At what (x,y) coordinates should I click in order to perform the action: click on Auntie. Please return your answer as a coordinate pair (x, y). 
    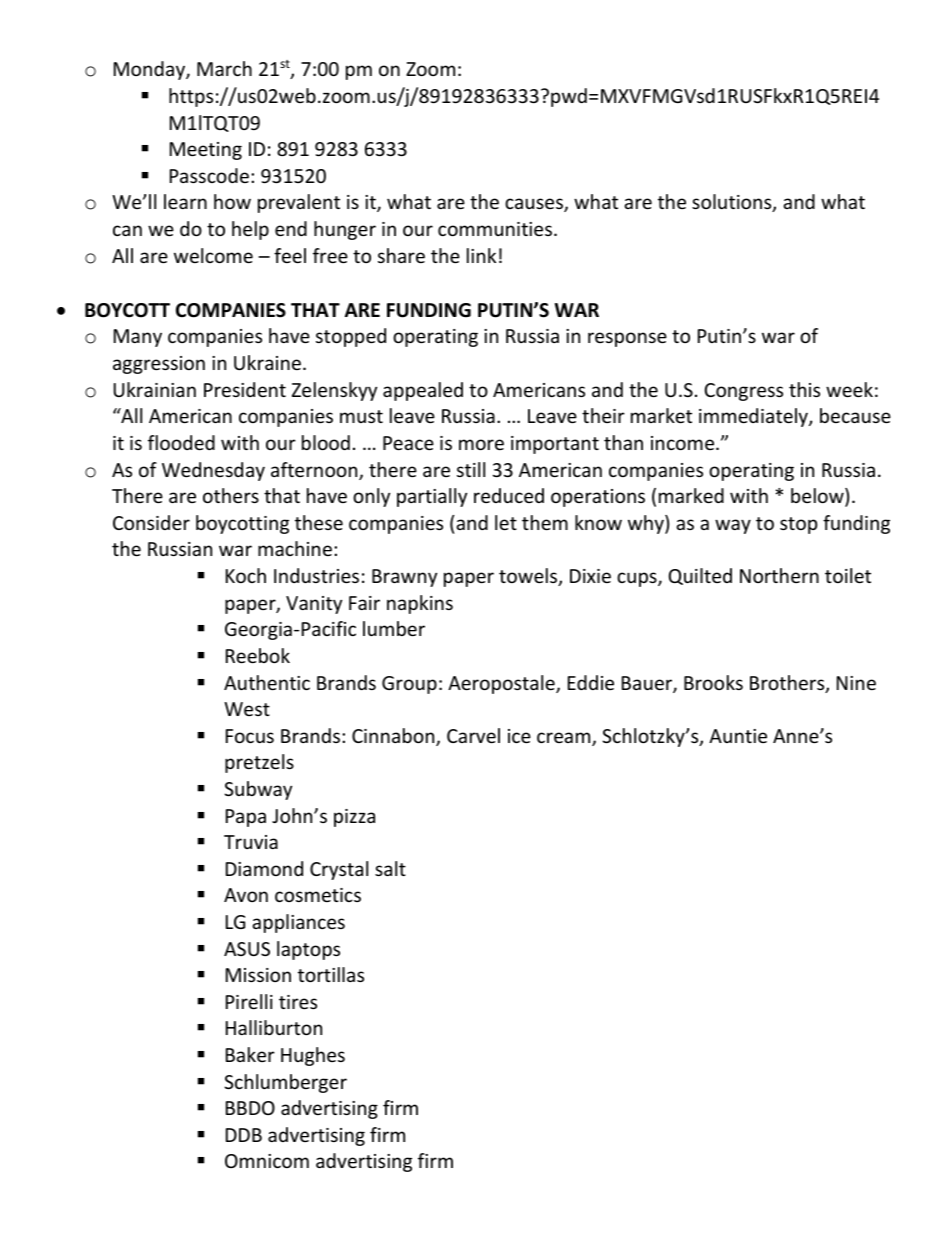
    Looking at the image, I should click on (738, 736).
